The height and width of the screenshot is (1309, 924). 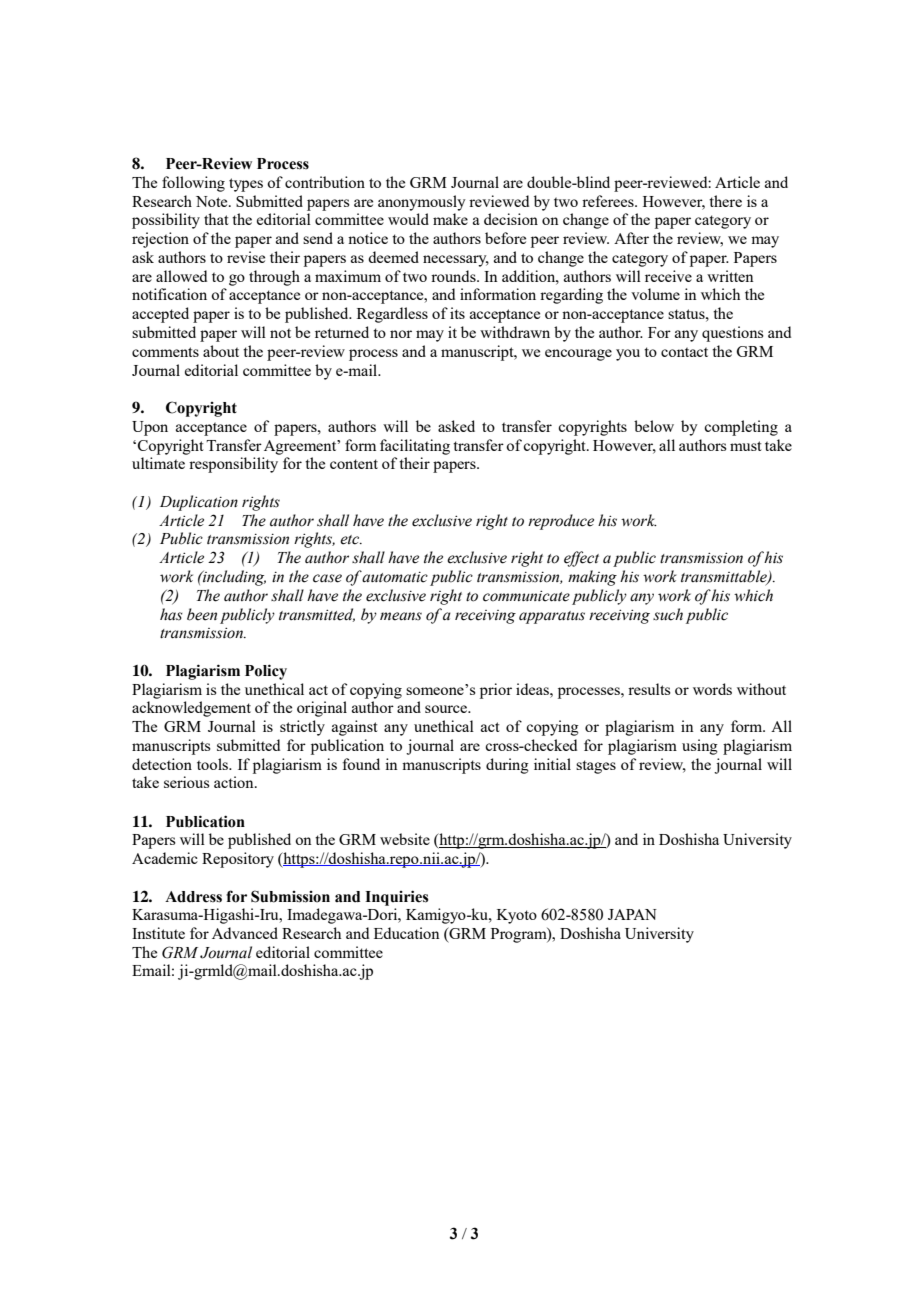 I want to click on contact, so click(x=684, y=352).
